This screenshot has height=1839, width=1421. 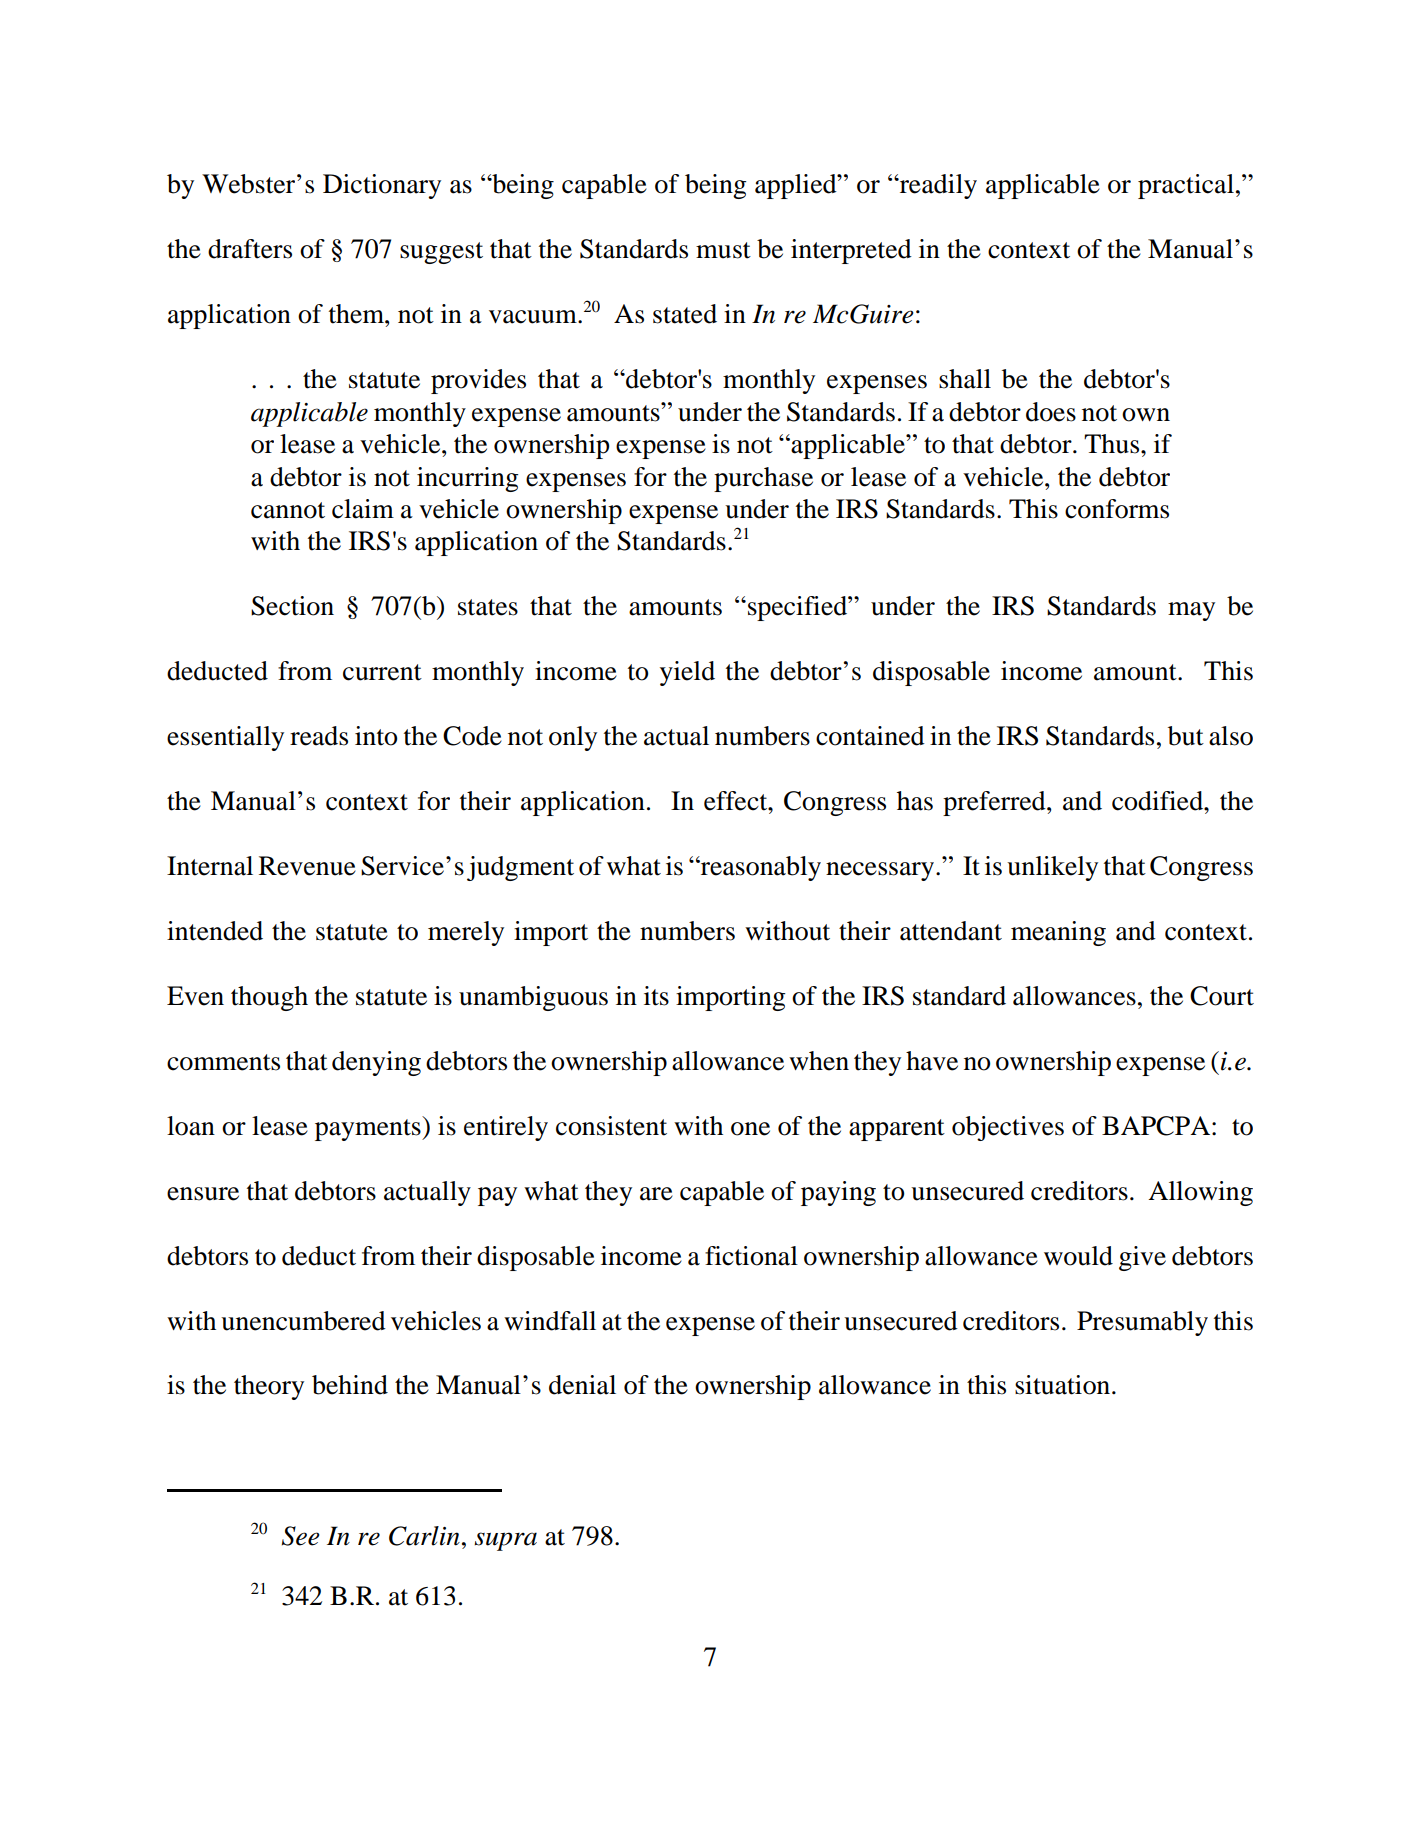 I want to click on may, so click(x=1191, y=611).
